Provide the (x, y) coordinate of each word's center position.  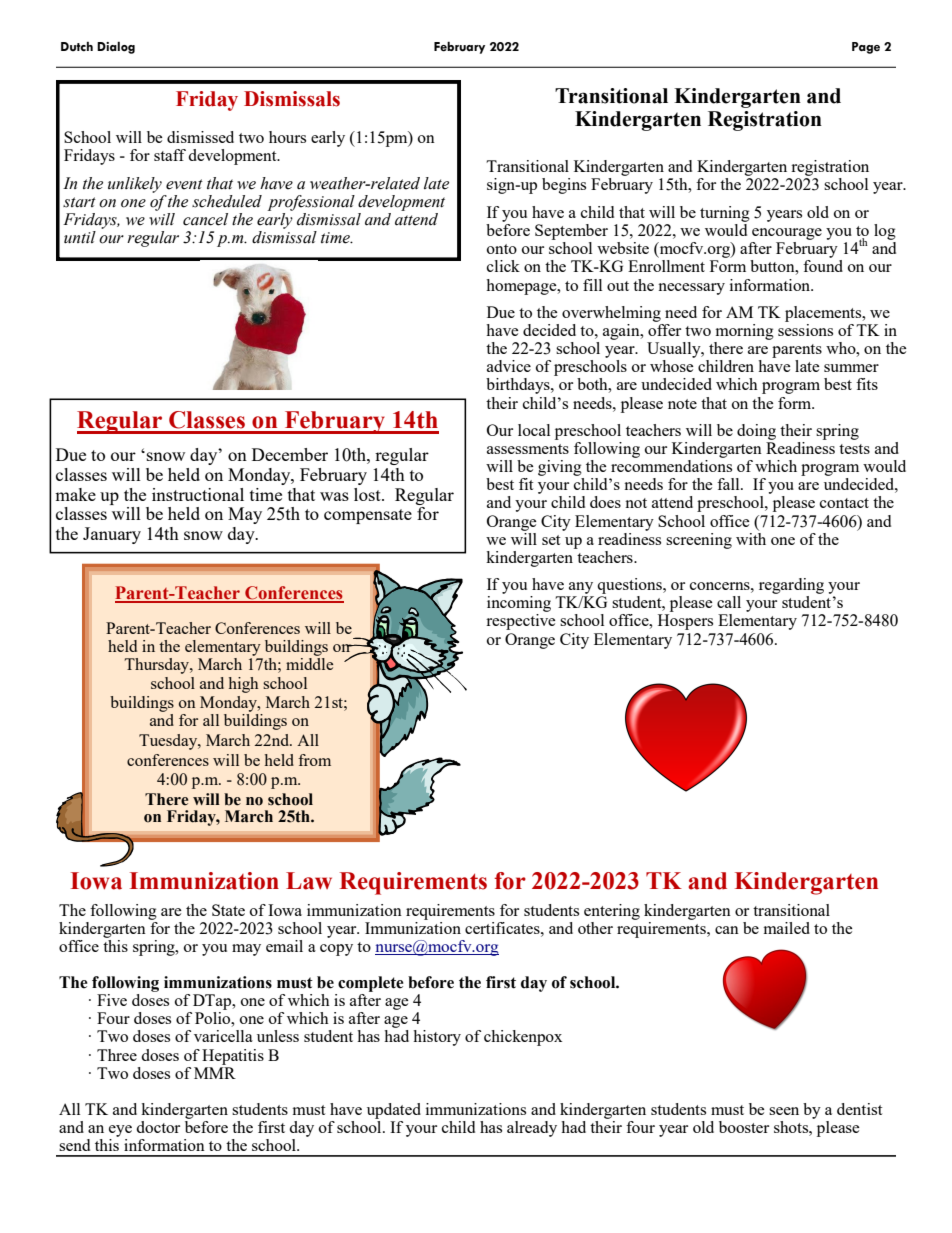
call (729, 602)
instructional (198, 494)
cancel (205, 219)
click (503, 266)
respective (521, 622)
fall (729, 484)
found (823, 266)
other (595, 928)
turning (725, 214)
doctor (158, 1127)
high (243, 685)
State (228, 910)
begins (564, 186)
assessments (528, 449)
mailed (787, 928)
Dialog (116, 47)
